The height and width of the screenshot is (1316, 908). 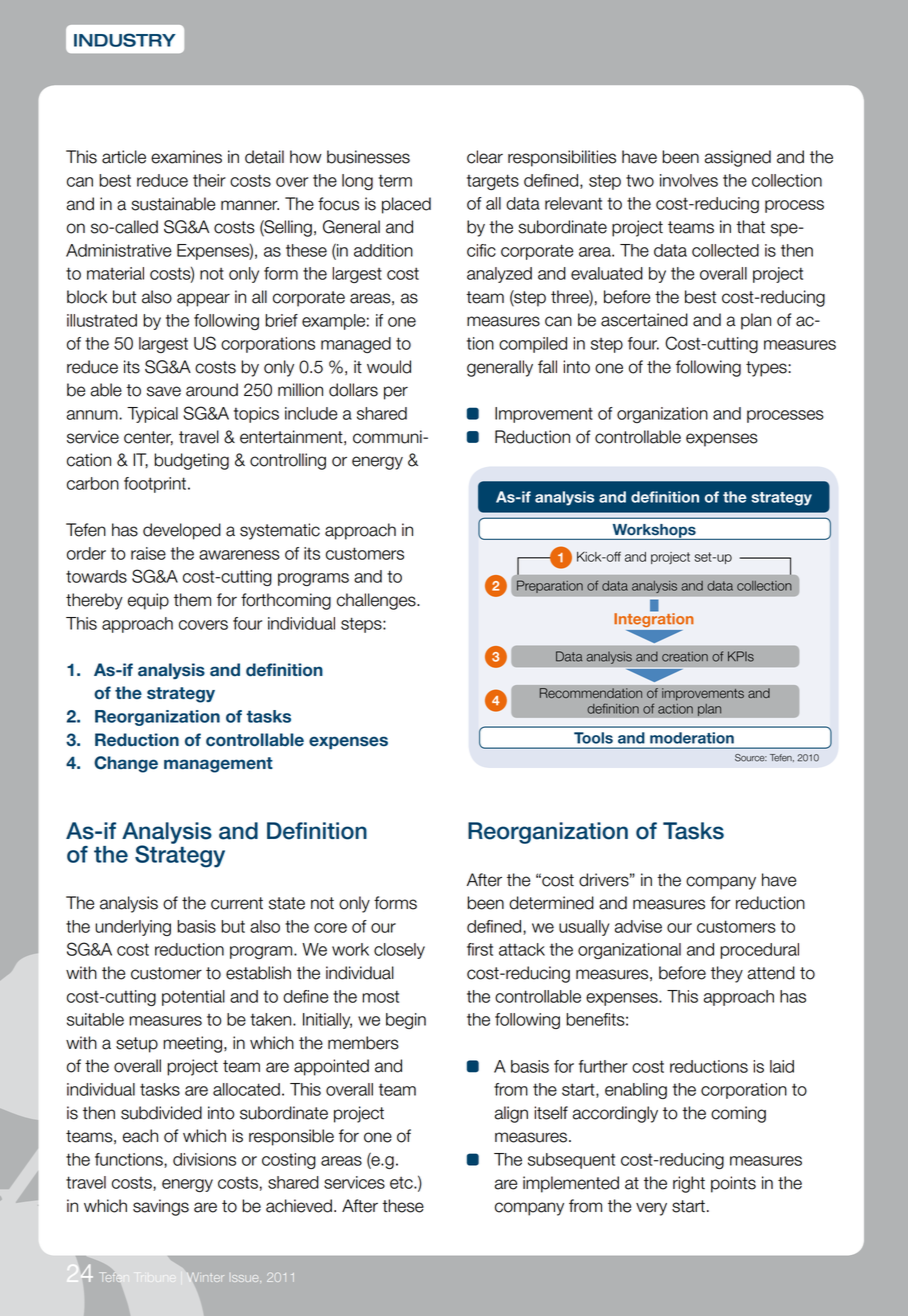 What do you see at coordinates (738, 158) in the screenshot?
I see `assigned` at bounding box center [738, 158].
